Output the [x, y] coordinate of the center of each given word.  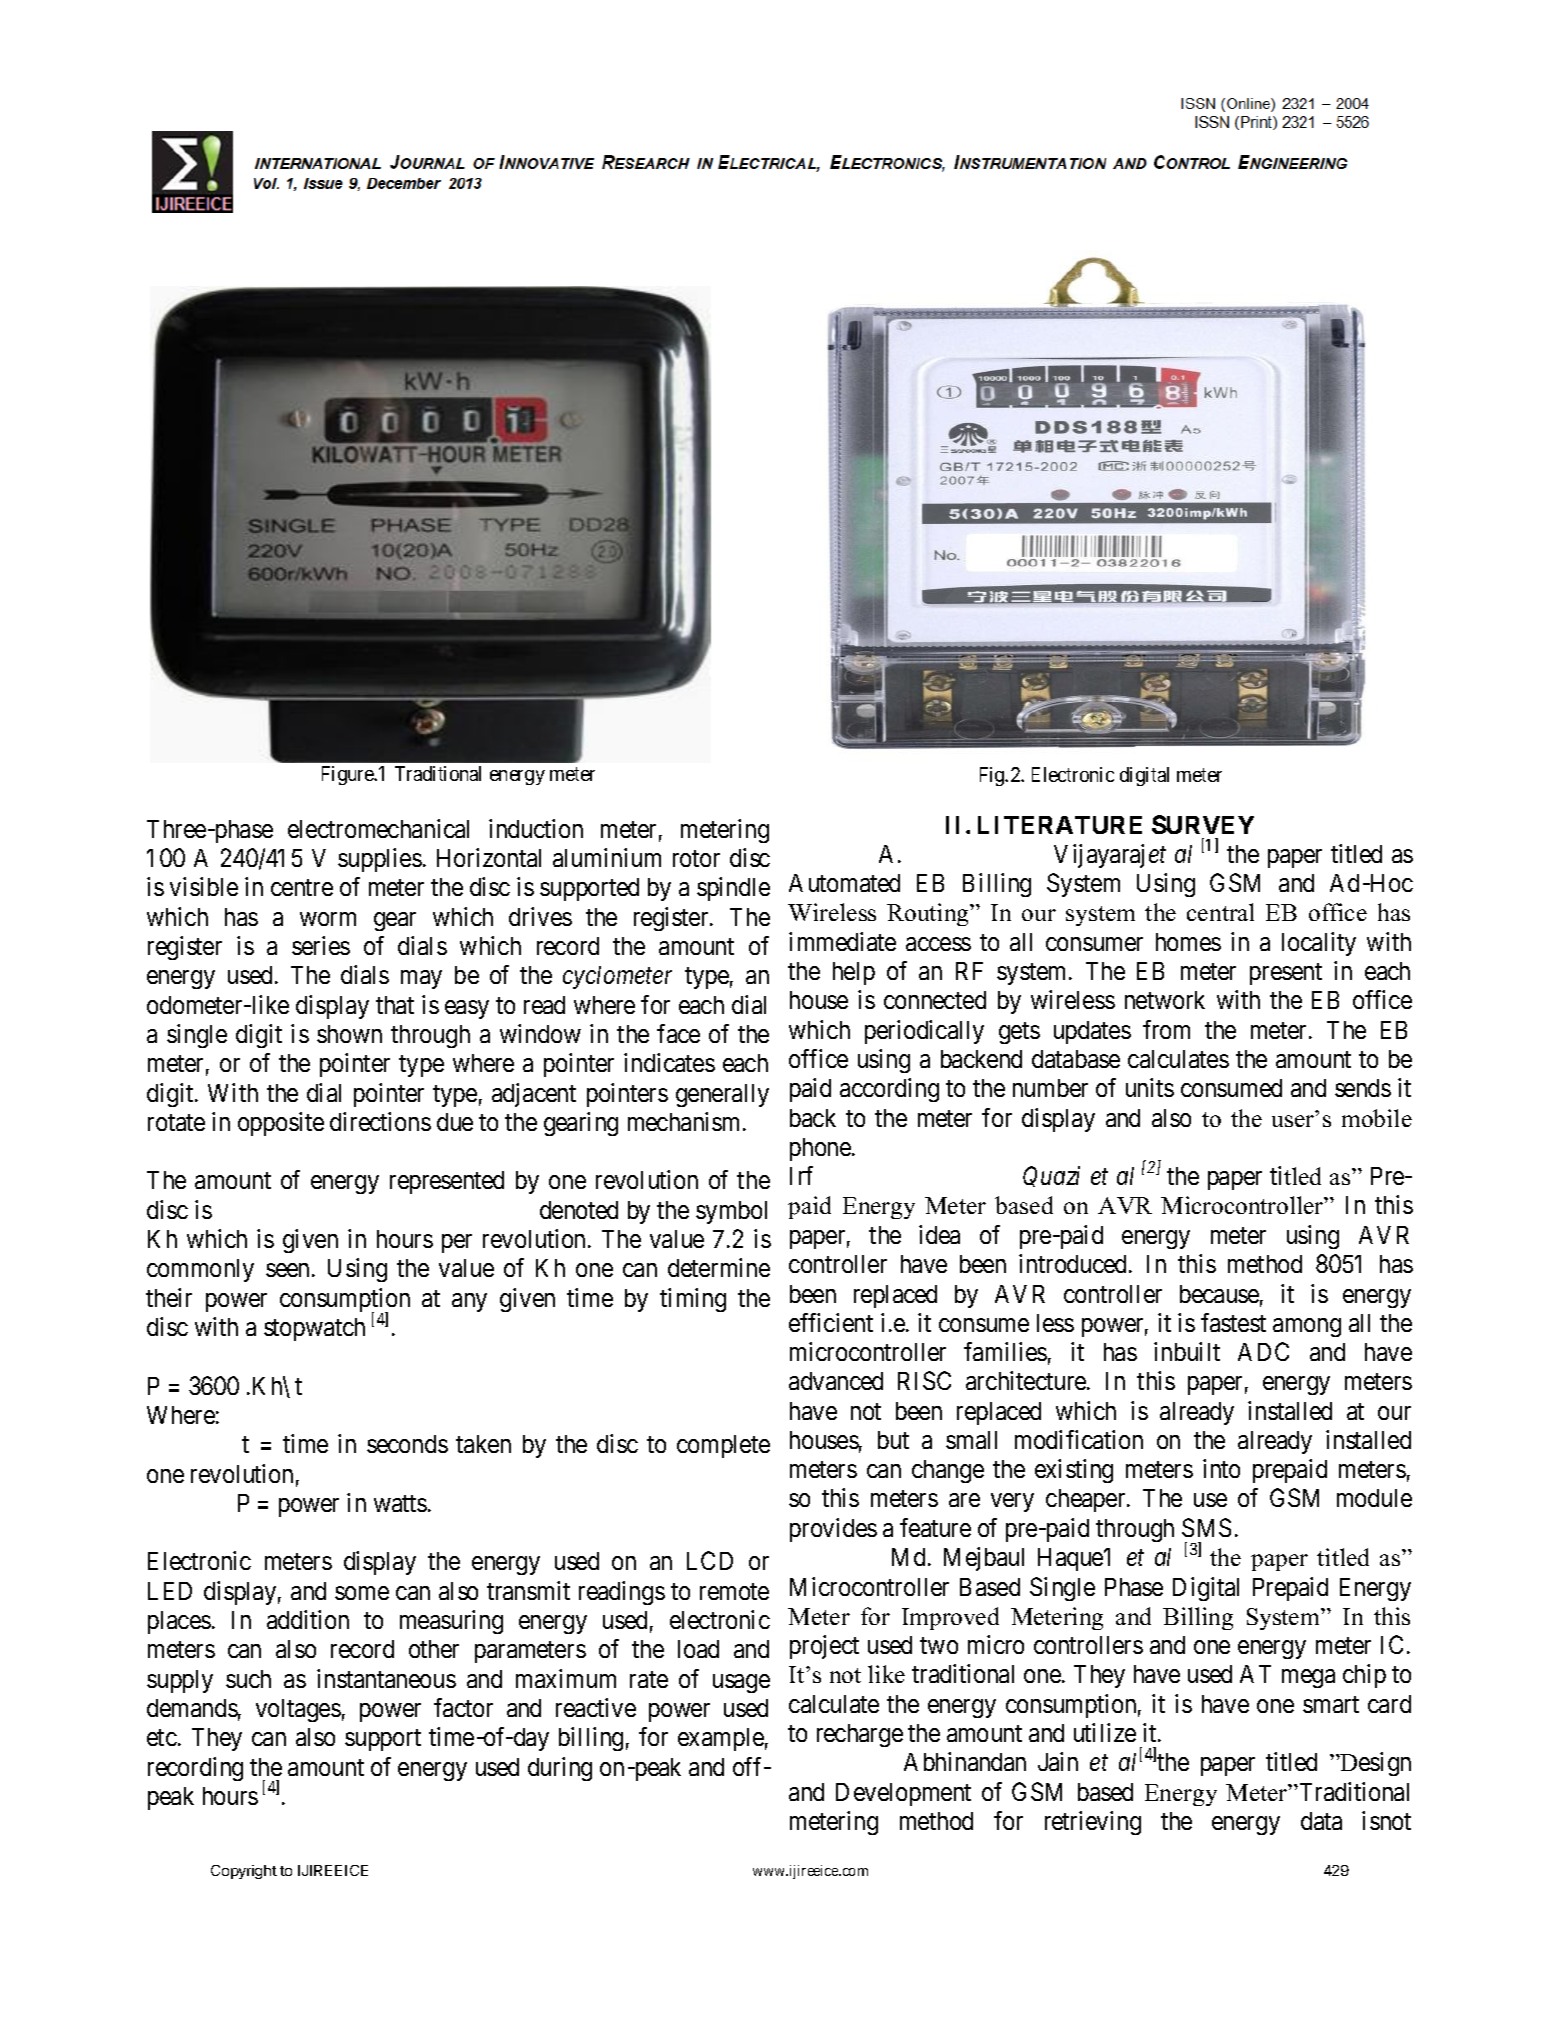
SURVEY [1203, 824]
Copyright [244, 1872]
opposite [281, 1124]
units [1150, 1087]
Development [903, 1794]
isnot [1386, 1820]
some [362, 1593]
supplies [380, 860]
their [169, 1297]
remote [734, 1591]
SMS [1206, 1527]
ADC [1263, 1351]
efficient [831, 1322]
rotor [696, 858]
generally [722, 1095]
